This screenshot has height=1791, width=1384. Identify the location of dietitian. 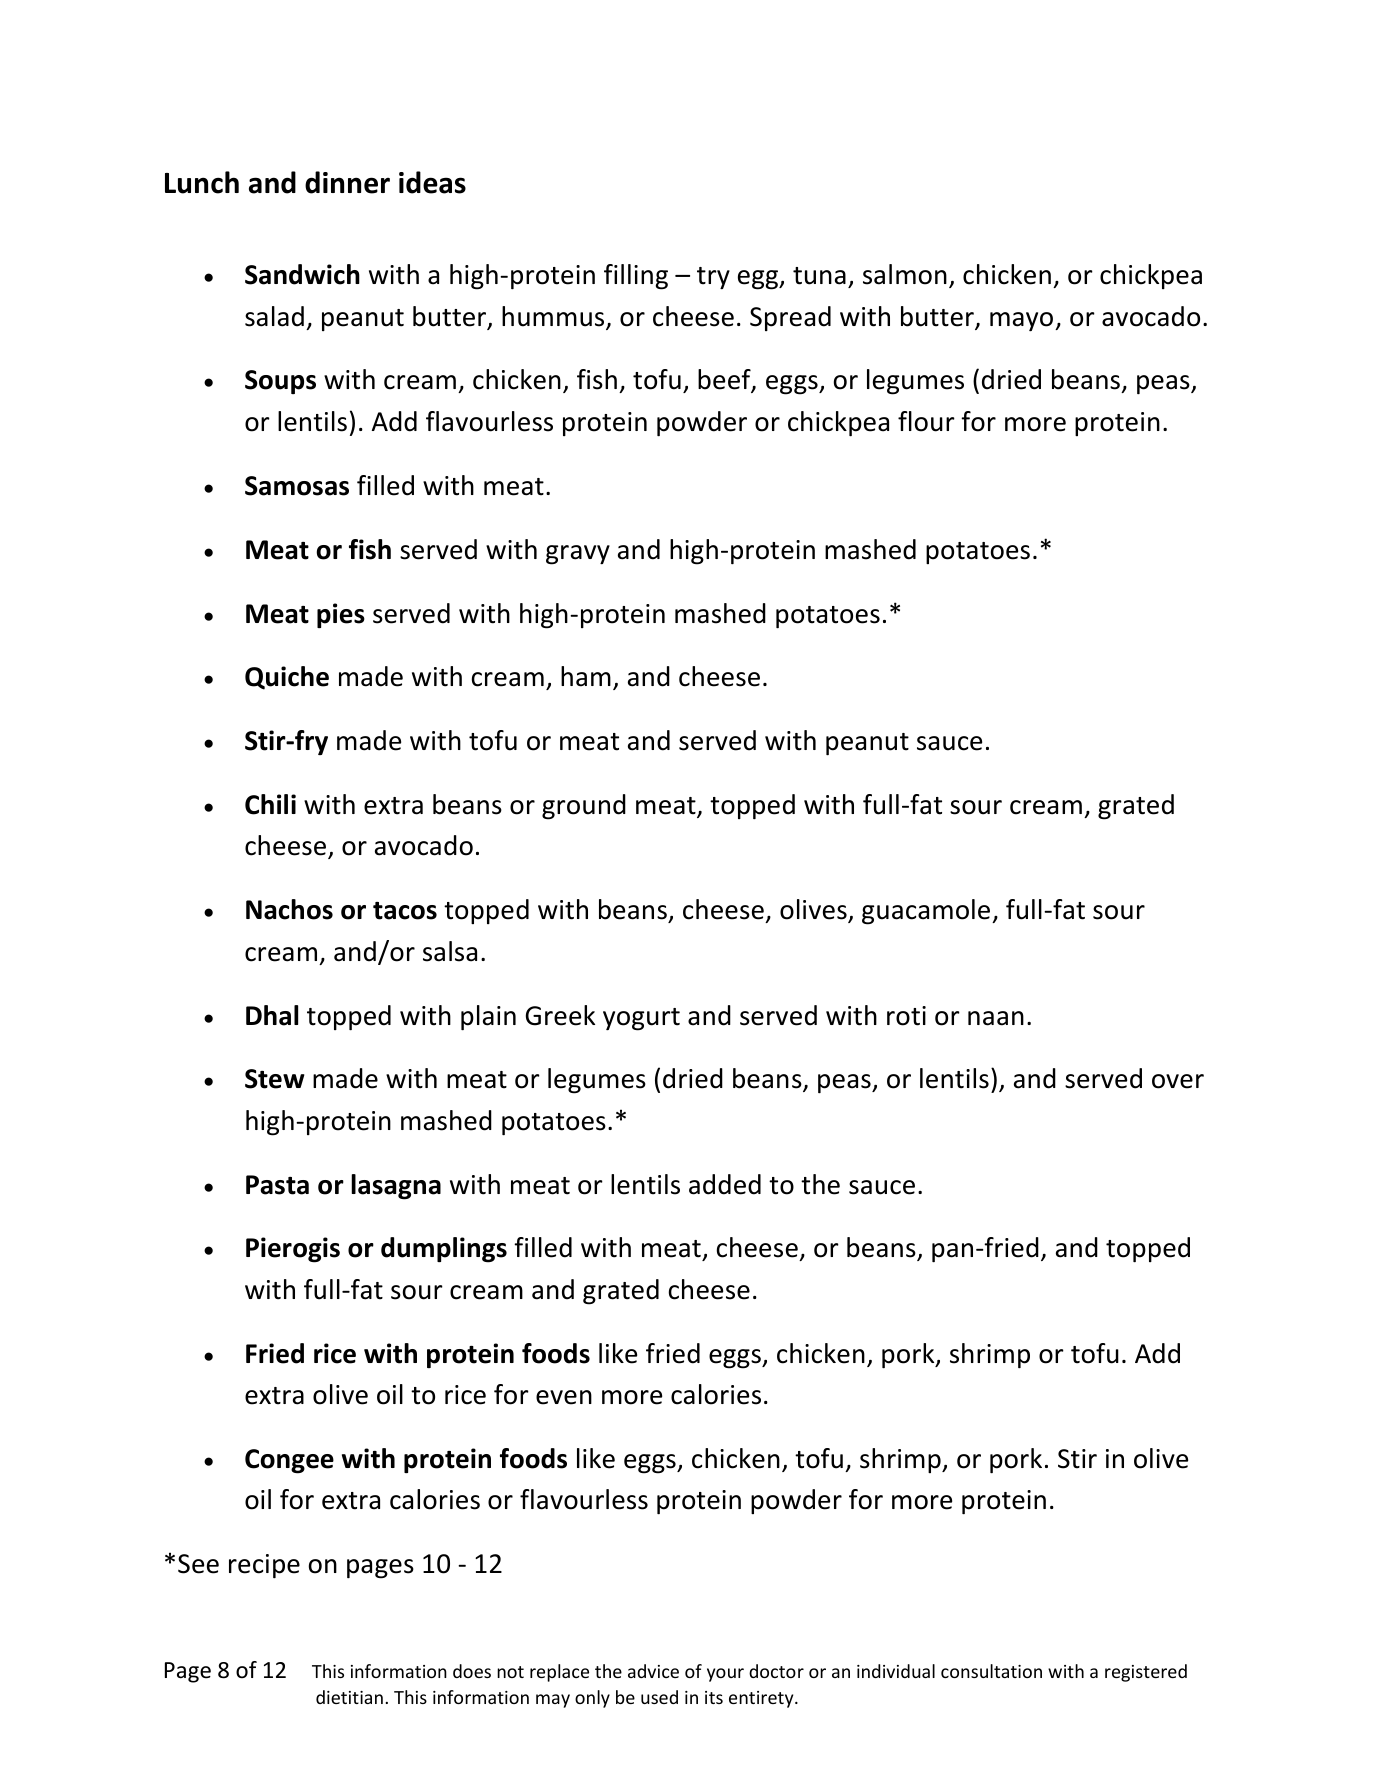
(349, 1697).
